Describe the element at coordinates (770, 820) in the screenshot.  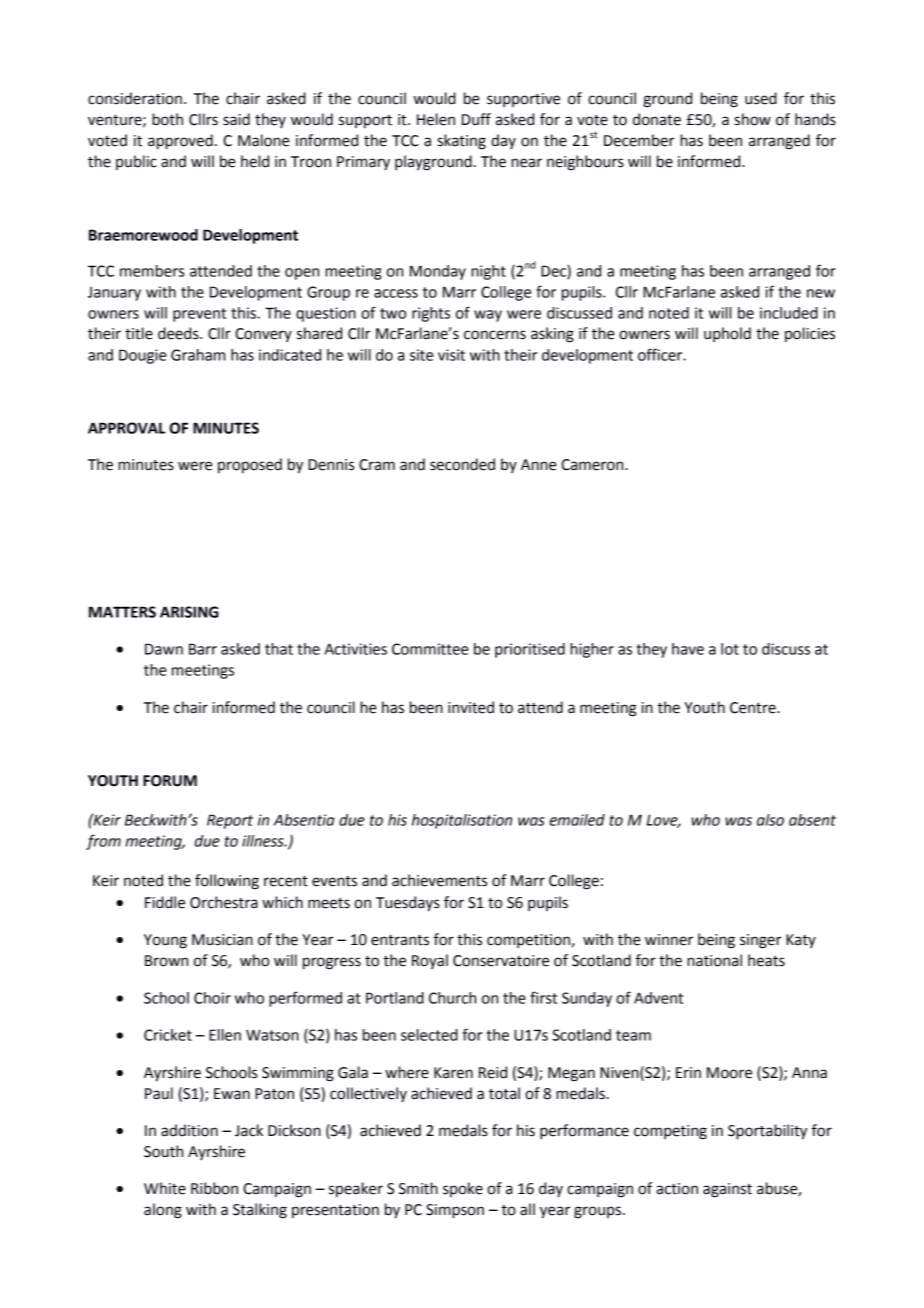
I see `also` at that location.
